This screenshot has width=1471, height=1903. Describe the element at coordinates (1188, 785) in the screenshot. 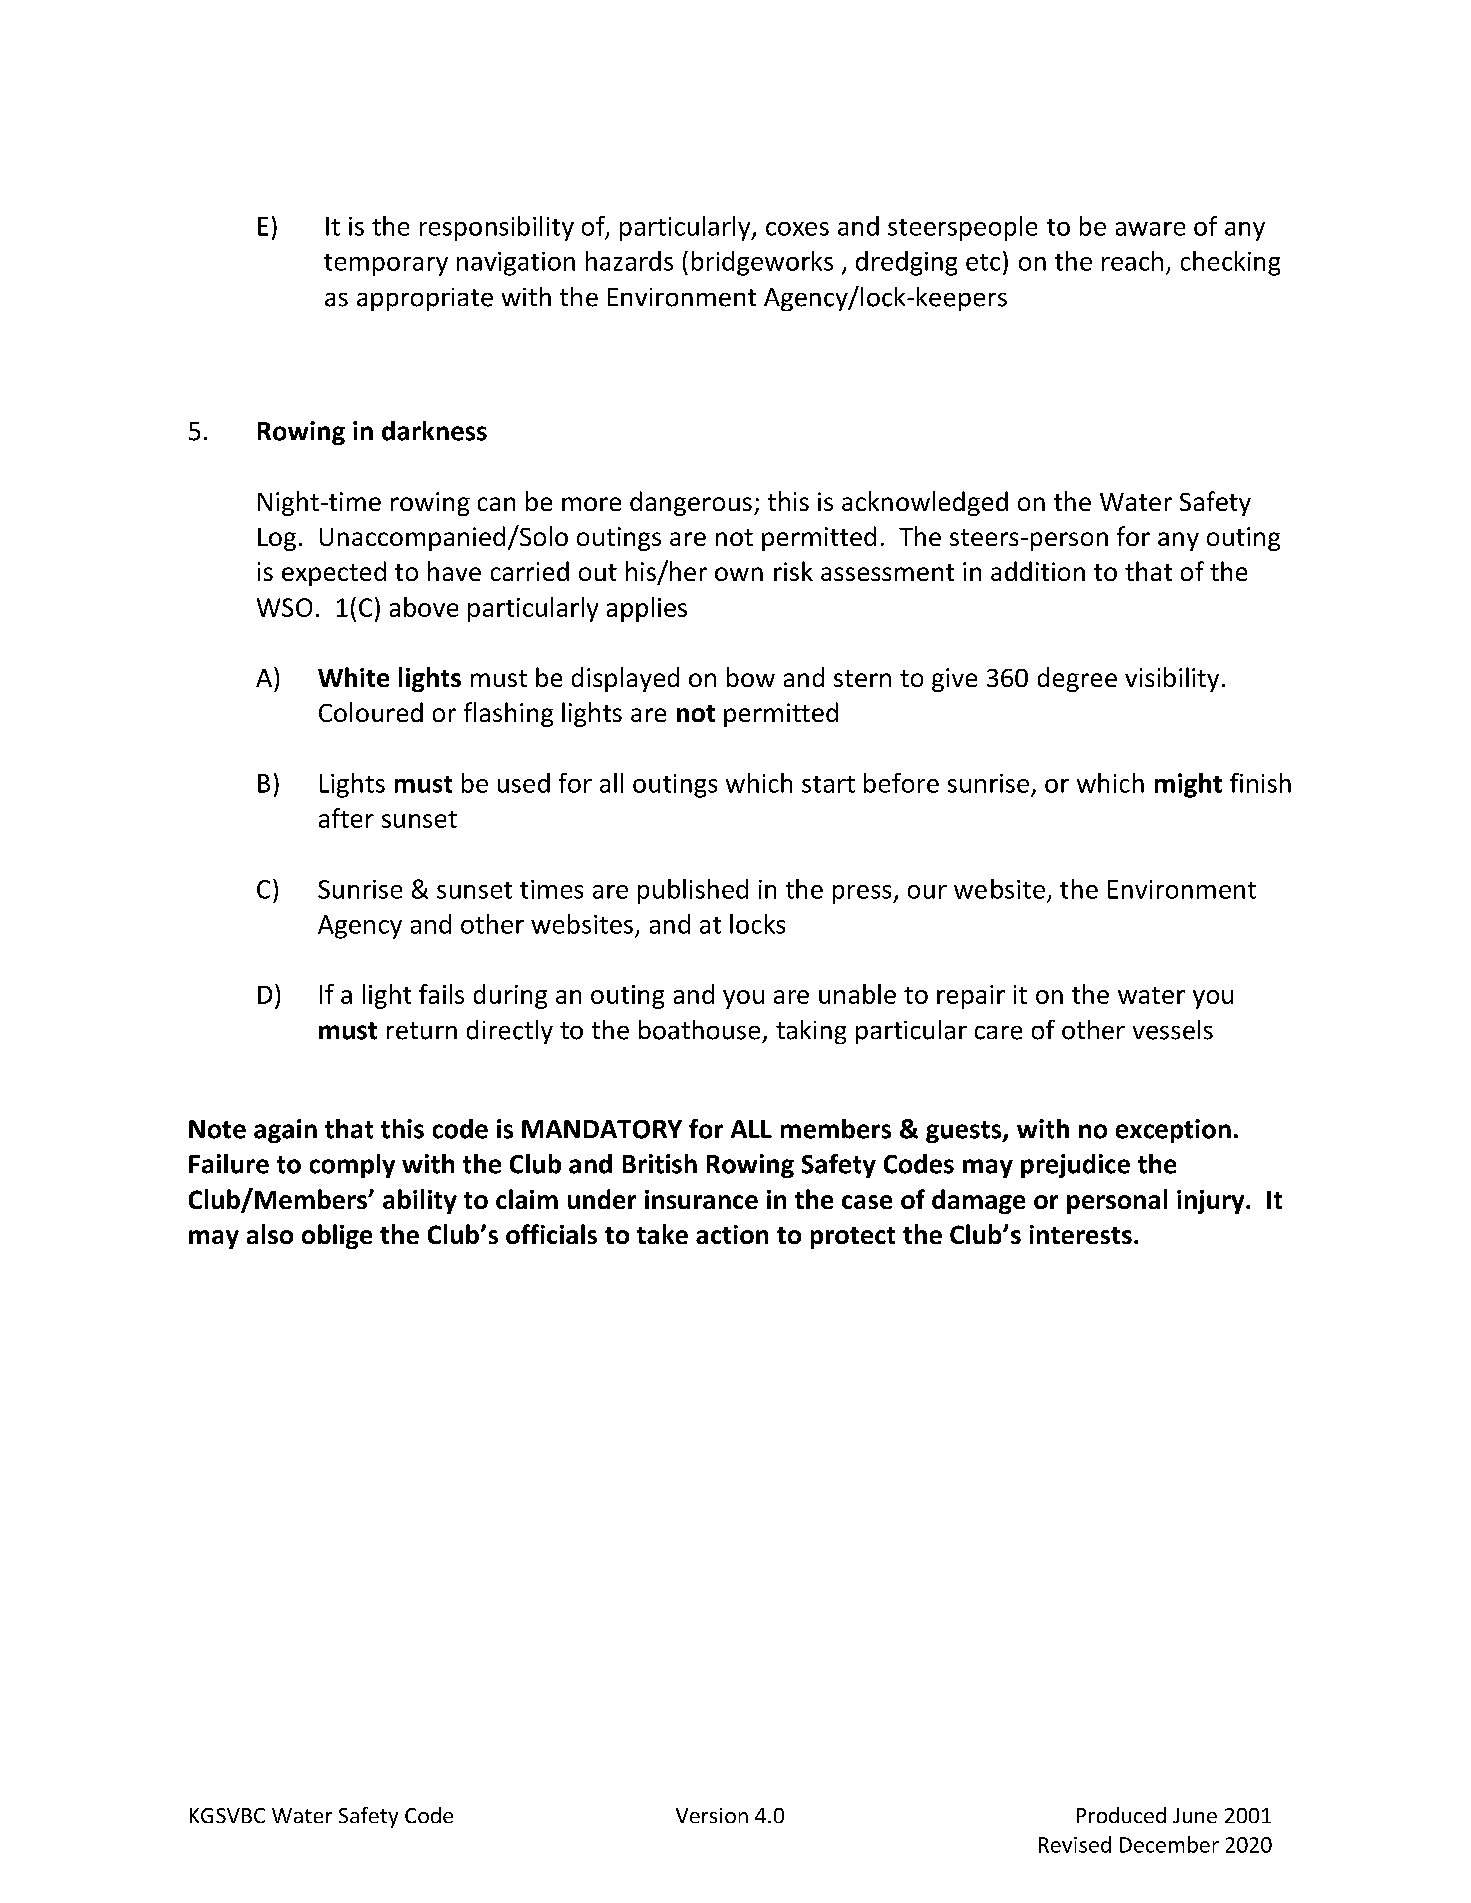

I see `might` at that location.
